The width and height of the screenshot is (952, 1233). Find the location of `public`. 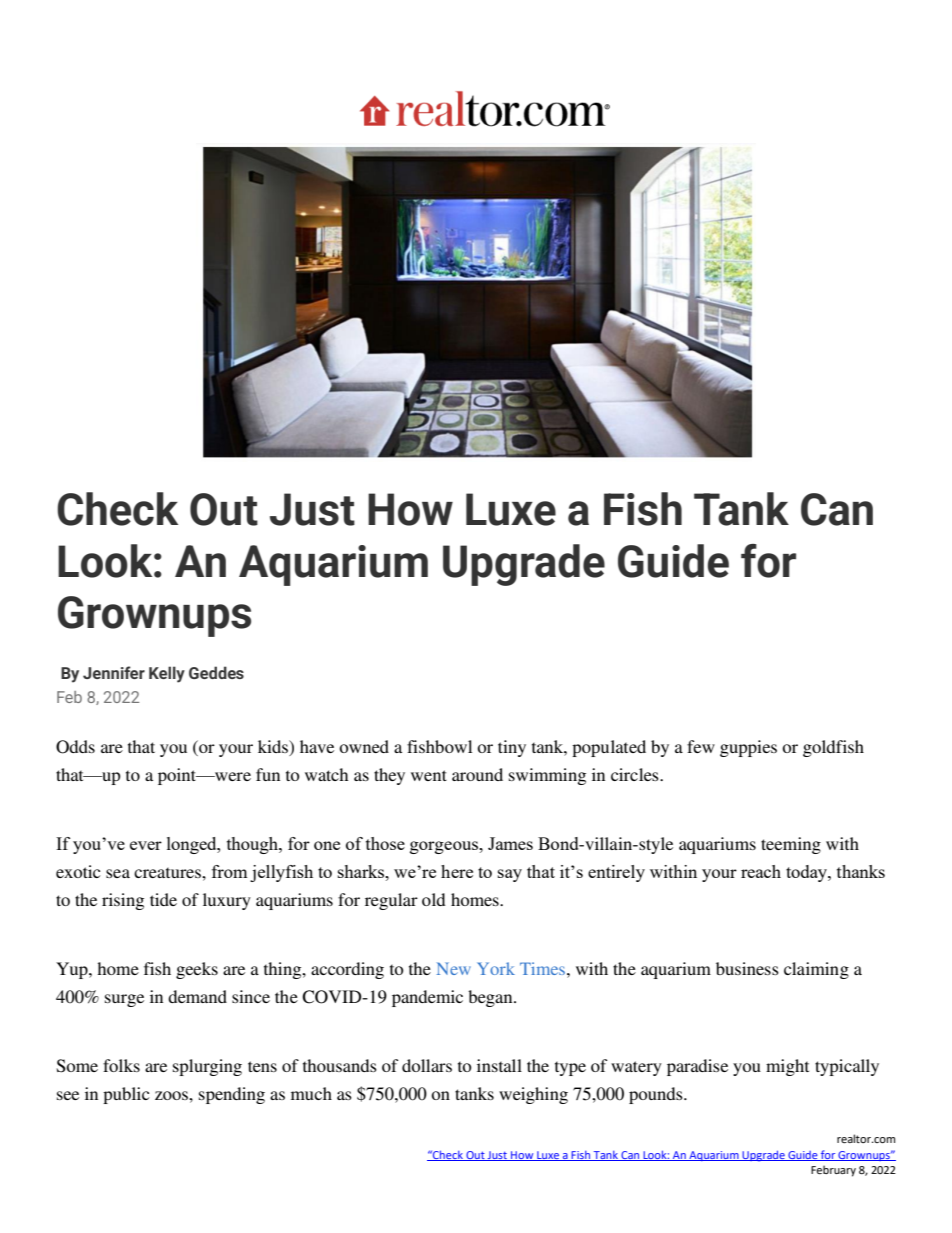

public is located at coordinates (126, 1095).
